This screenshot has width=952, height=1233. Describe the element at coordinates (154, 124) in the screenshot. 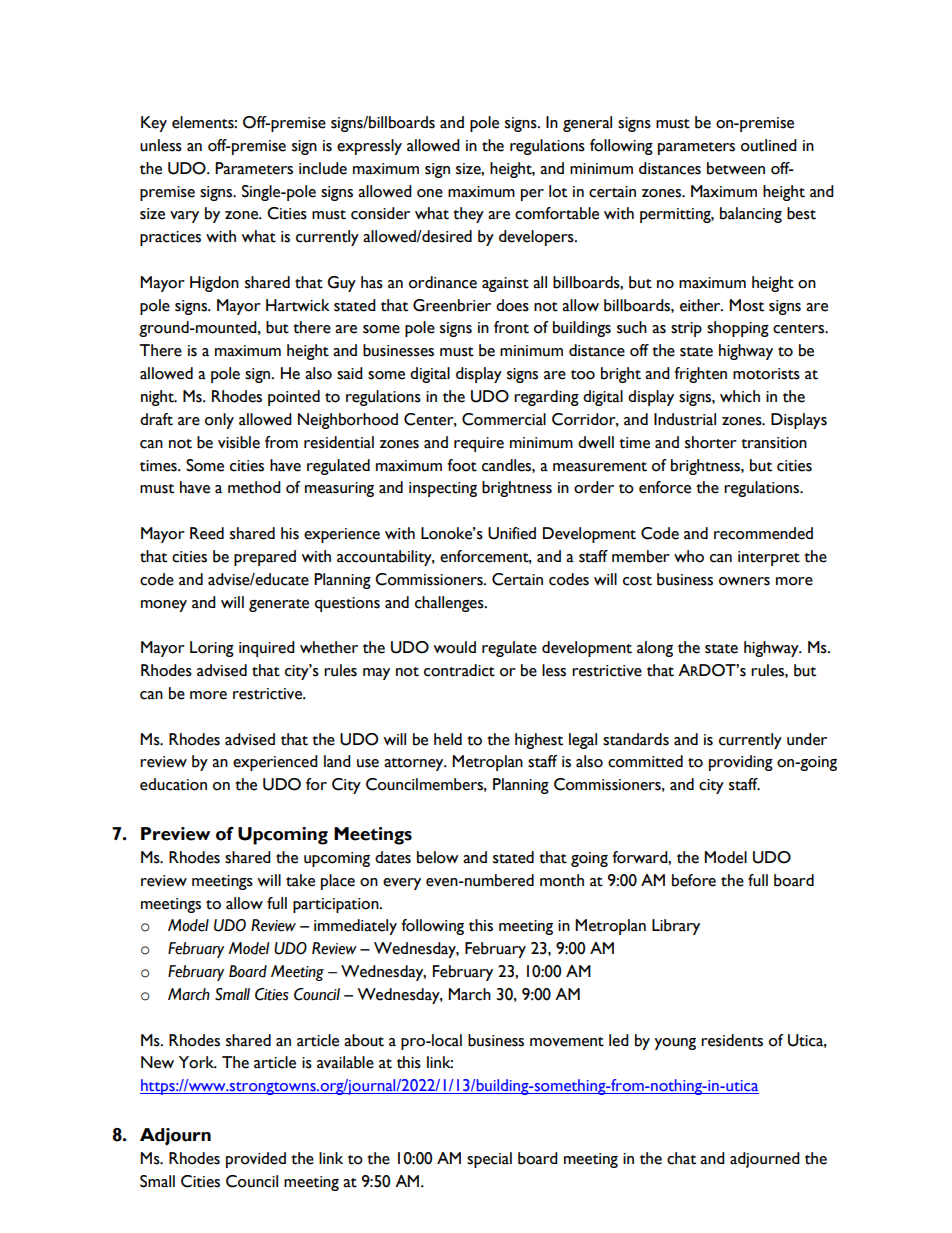

I see `Key` at that location.
